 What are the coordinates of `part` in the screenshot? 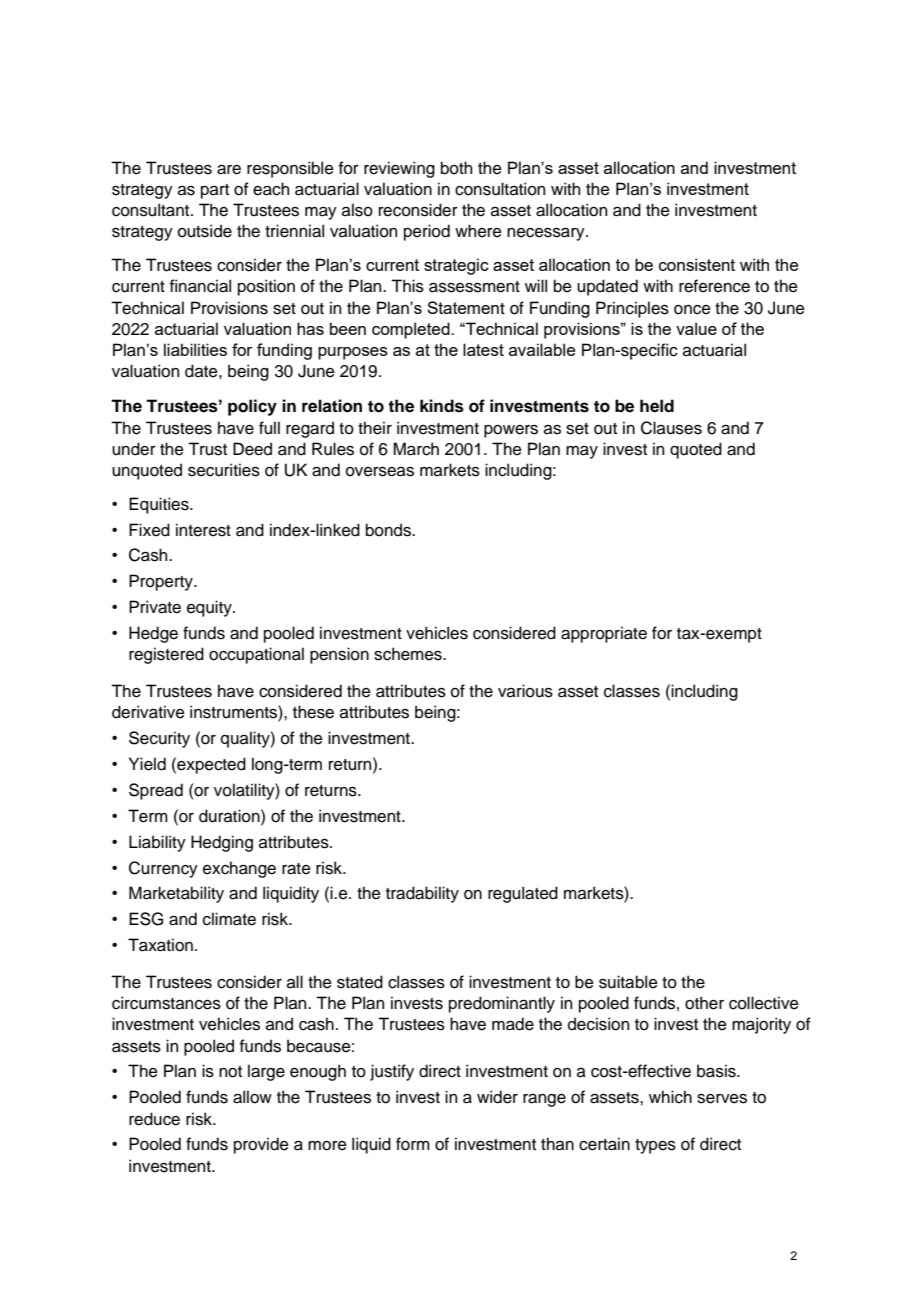 It's located at (215, 191).
